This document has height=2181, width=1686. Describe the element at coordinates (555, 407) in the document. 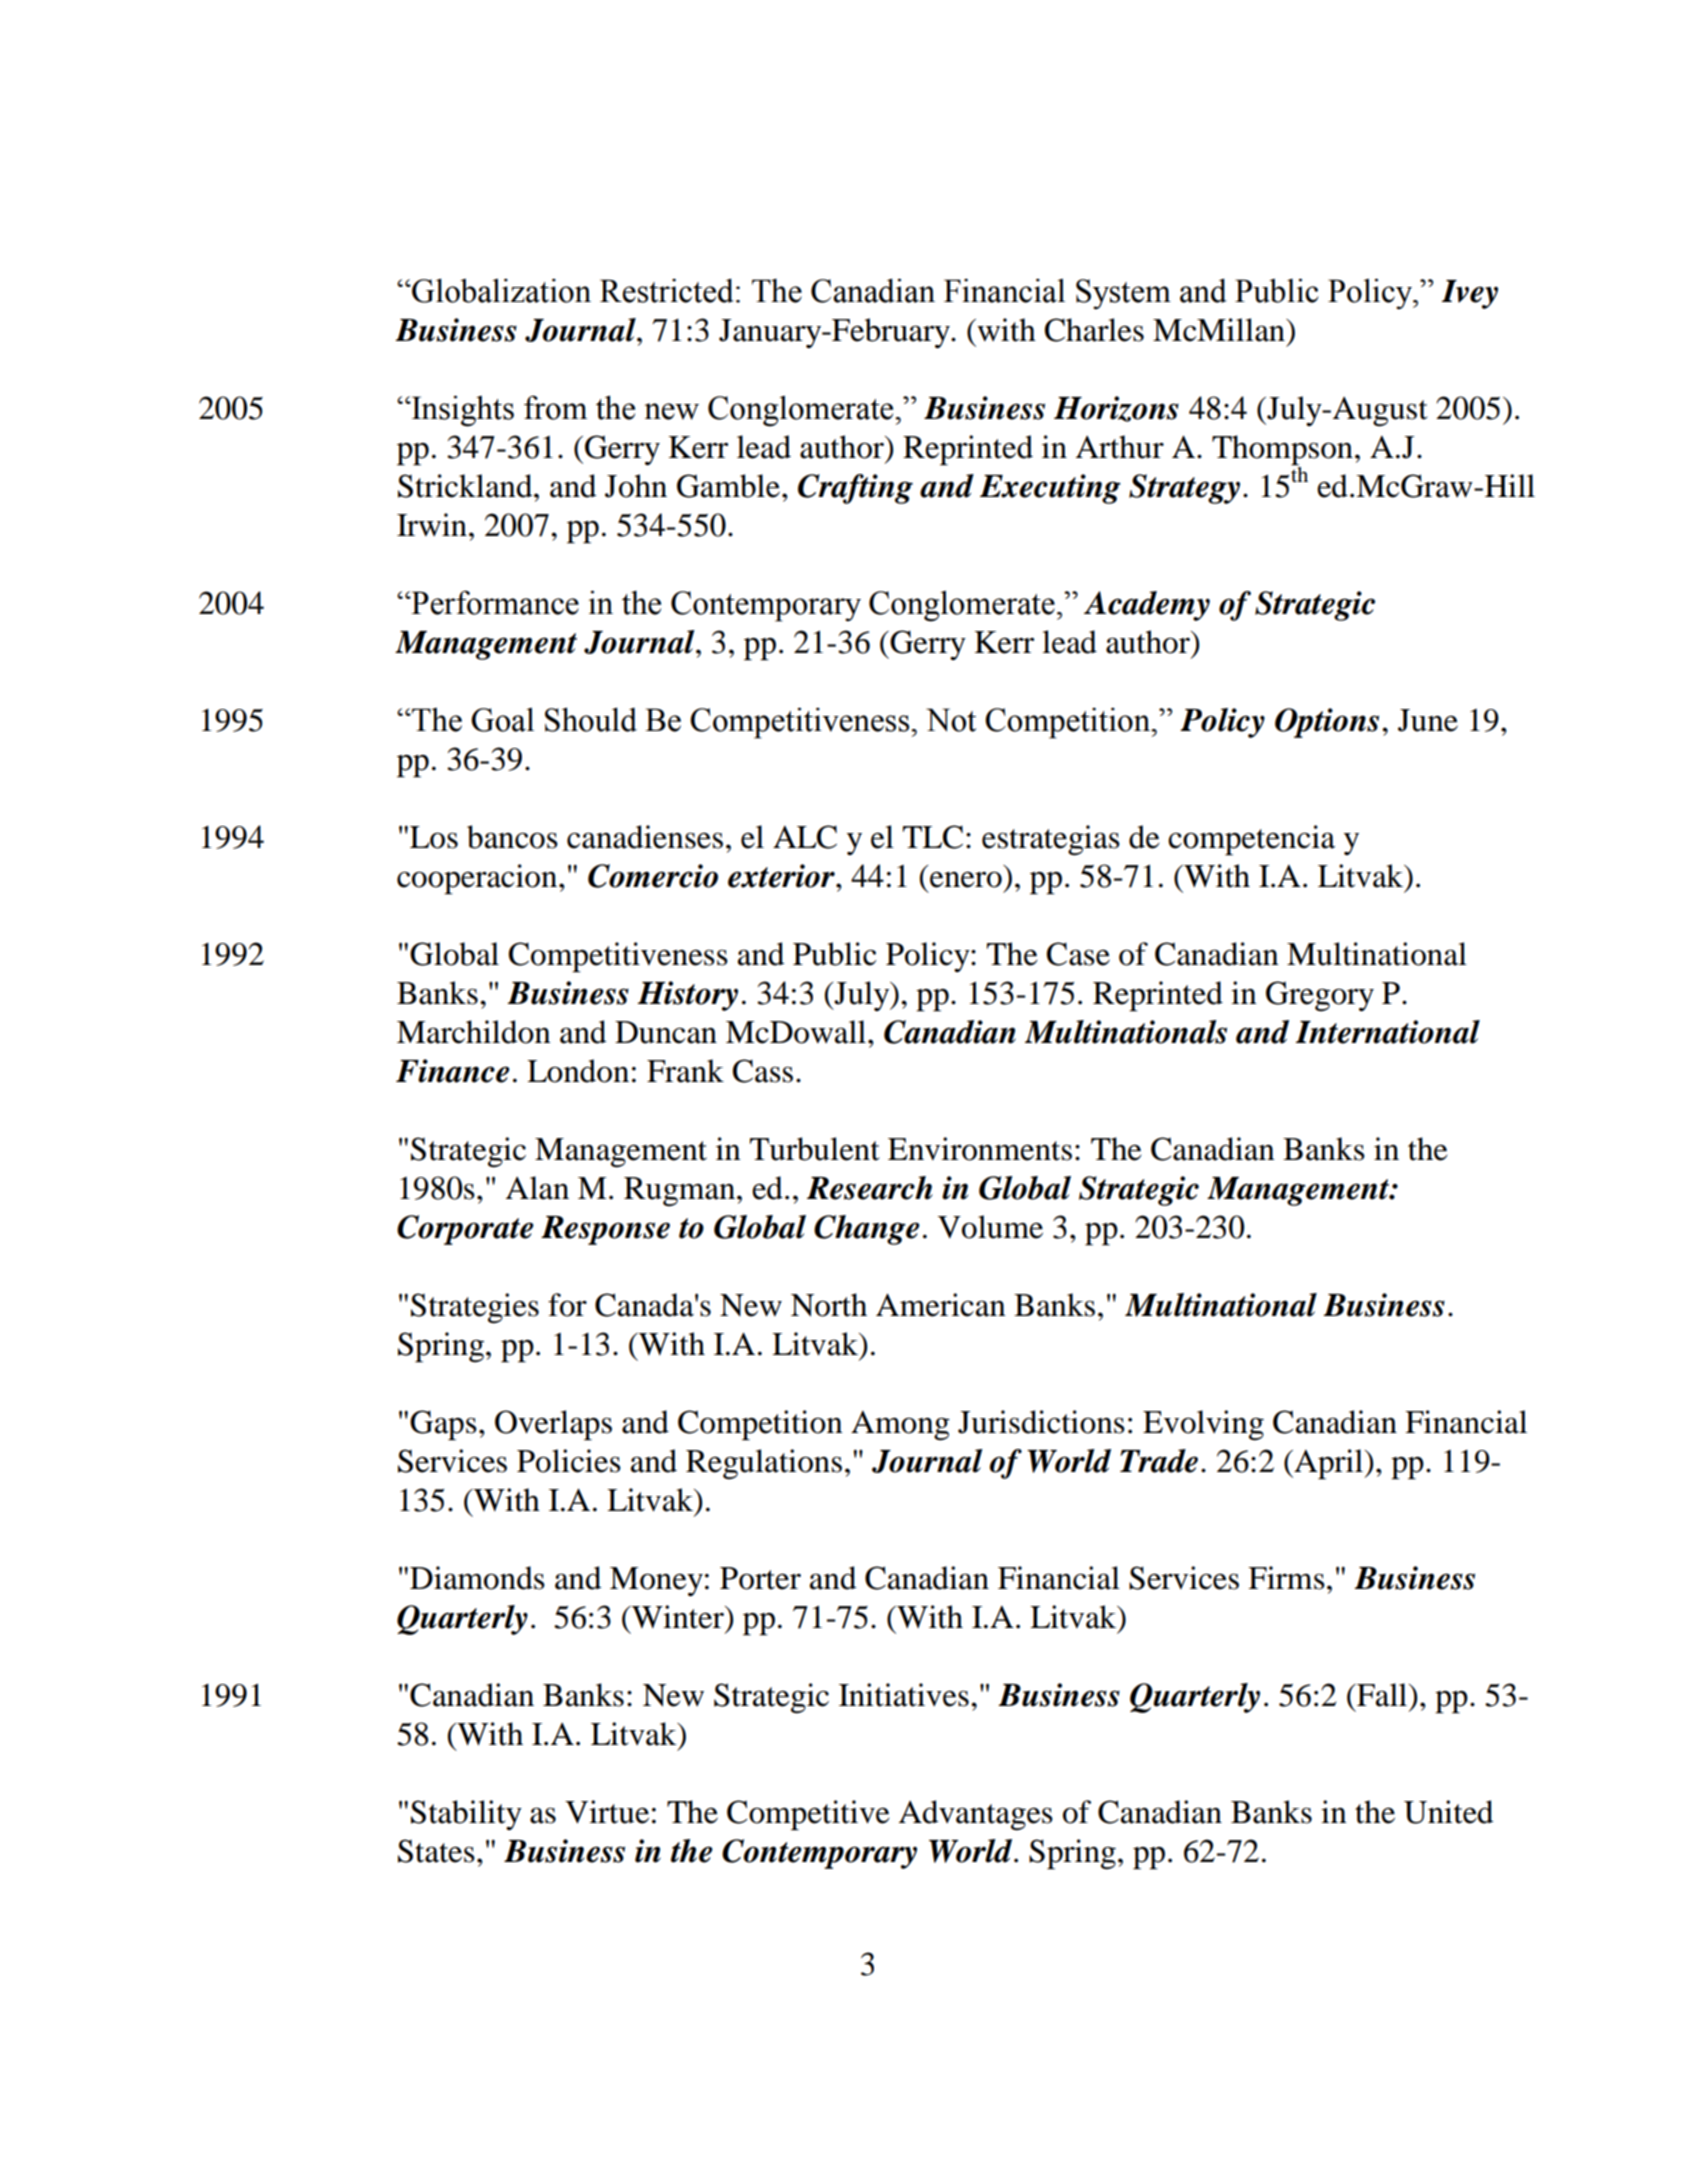

I see `from` at that location.
